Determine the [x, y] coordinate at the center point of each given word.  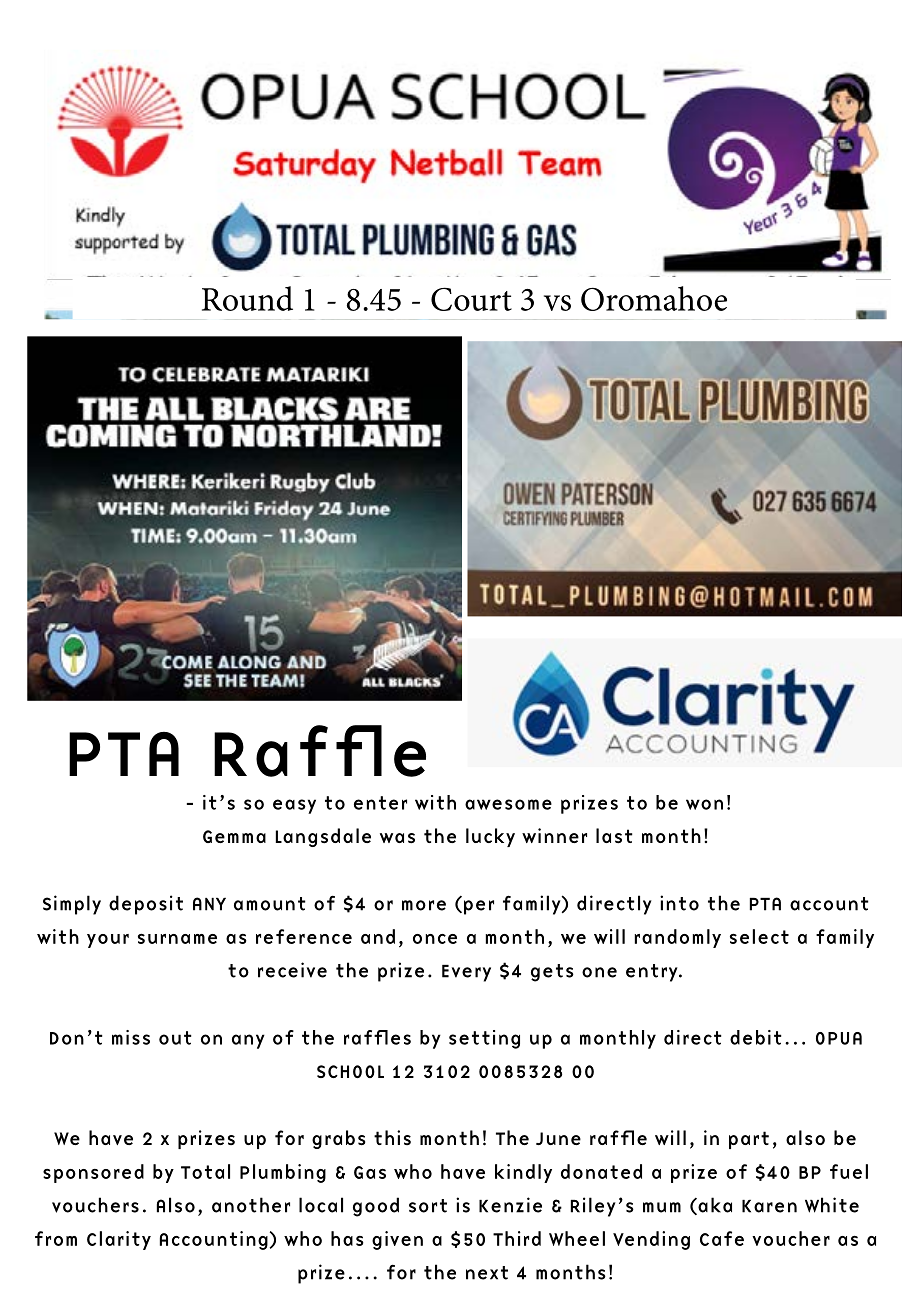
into [679, 903]
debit [756, 1037]
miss [131, 1037]
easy [294, 806]
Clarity [119, 1240]
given [397, 1240]
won [704, 804]
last [614, 836]
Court [471, 299]
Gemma [234, 836]
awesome [508, 804]
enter [380, 803]
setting [484, 1039]
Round [247, 298]
